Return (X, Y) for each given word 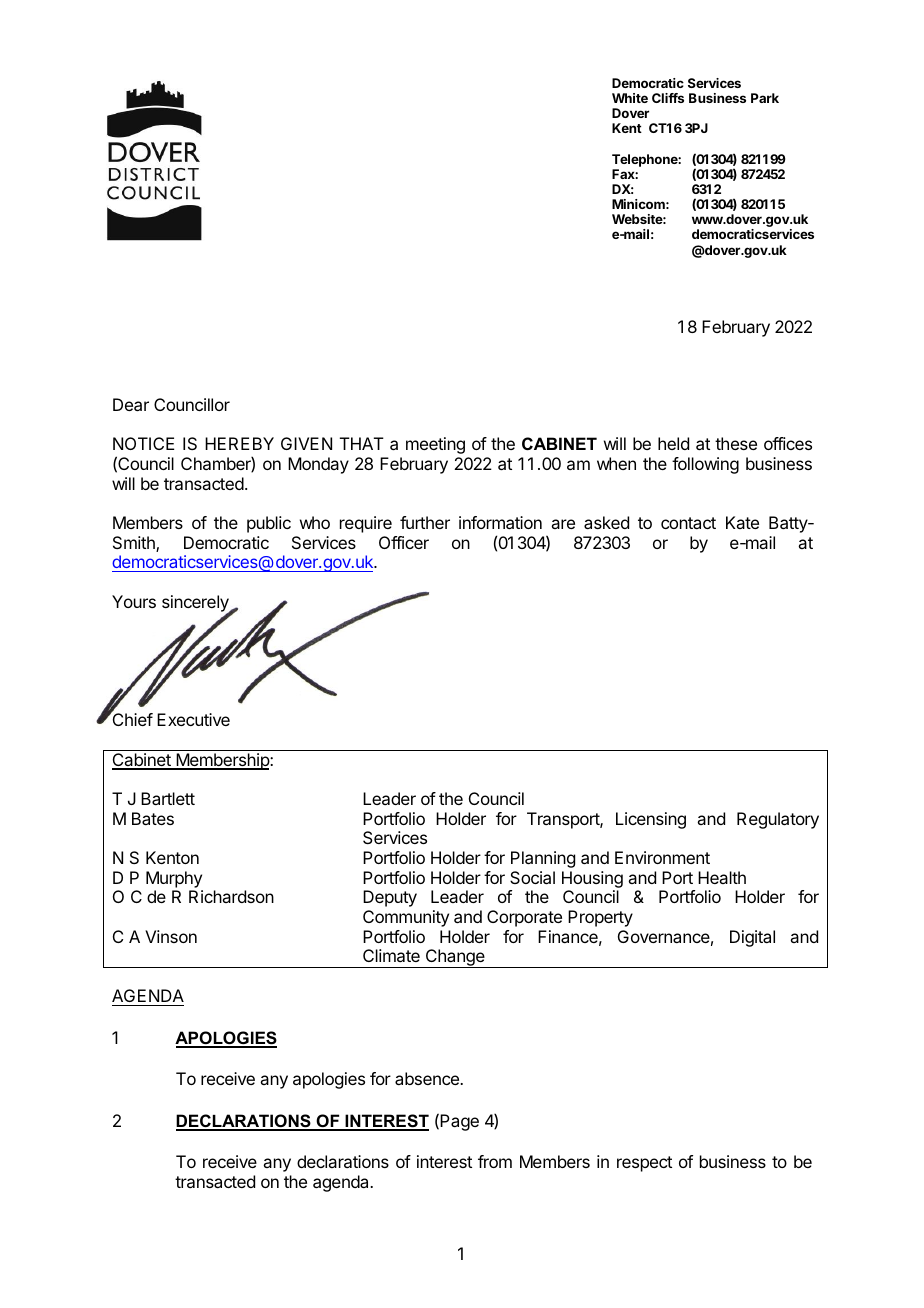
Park (765, 98)
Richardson (231, 896)
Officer (404, 542)
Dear (131, 404)
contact (688, 523)
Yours (134, 601)
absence (428, 1078)
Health (722, 877)
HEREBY (239, 443)
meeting (435, 445)
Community (406, 918)
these (736, 443)
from (495, 1161)
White (630, 98)
